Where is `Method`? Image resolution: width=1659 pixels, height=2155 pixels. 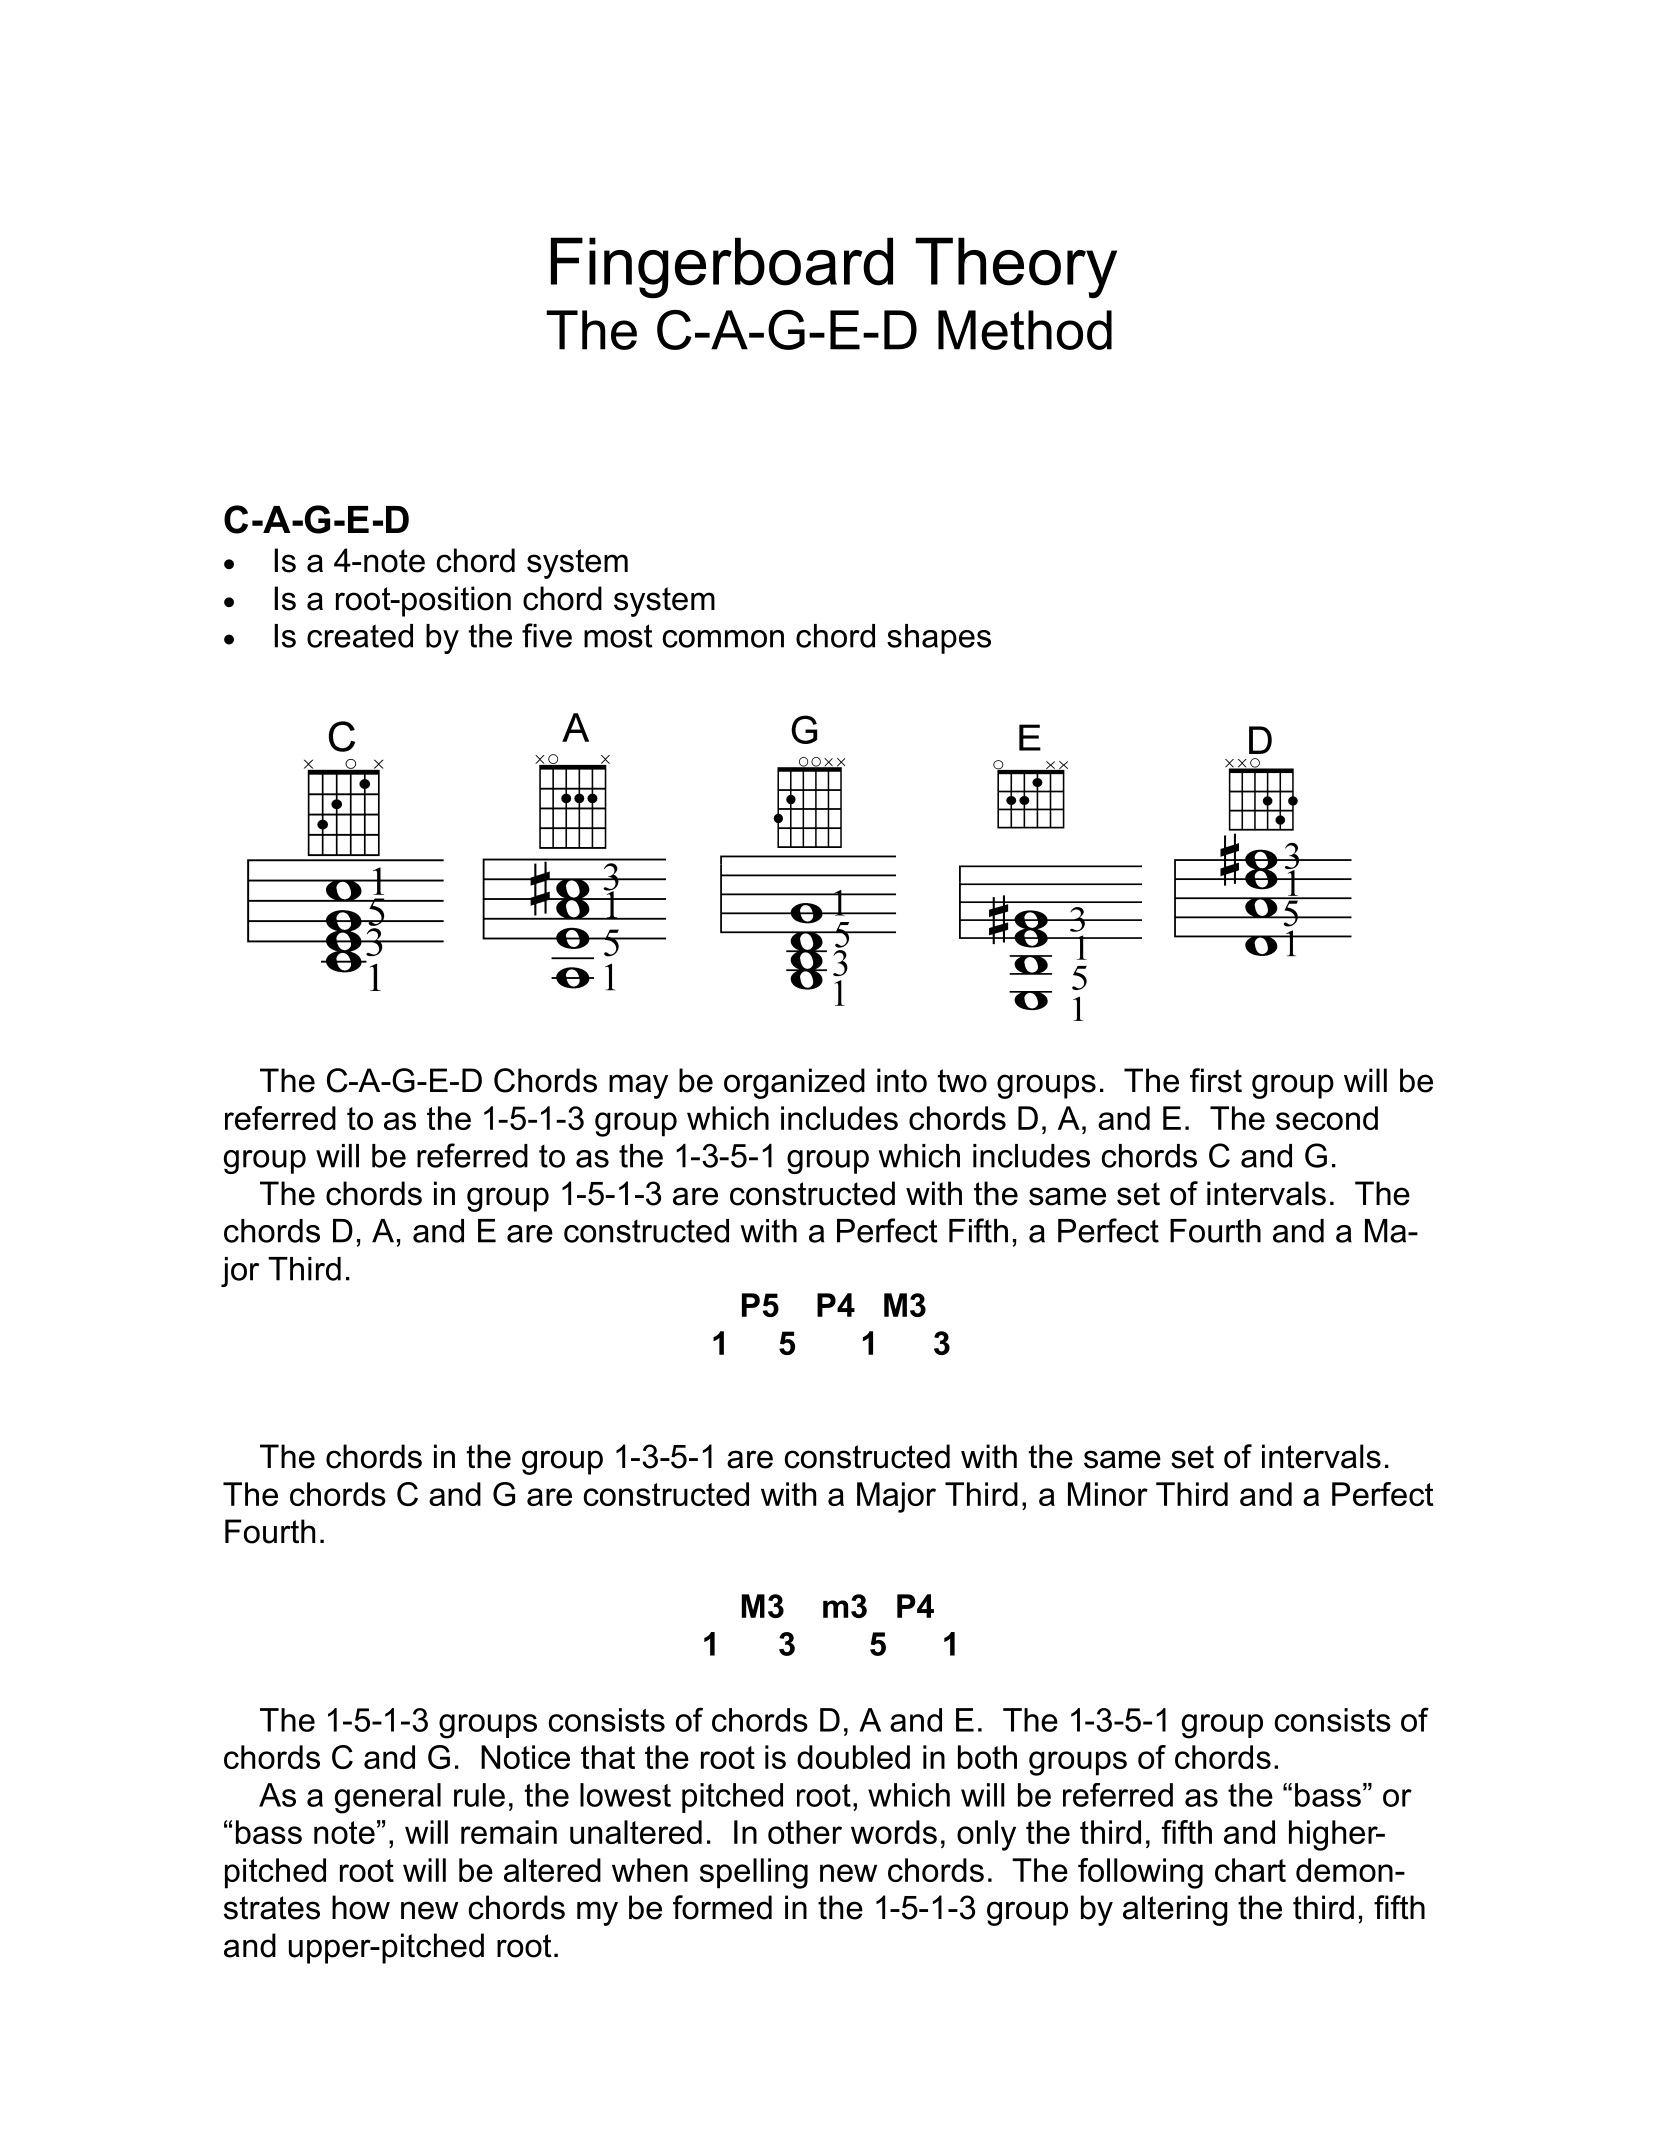
Method is located at coordinates (1025, 330).
